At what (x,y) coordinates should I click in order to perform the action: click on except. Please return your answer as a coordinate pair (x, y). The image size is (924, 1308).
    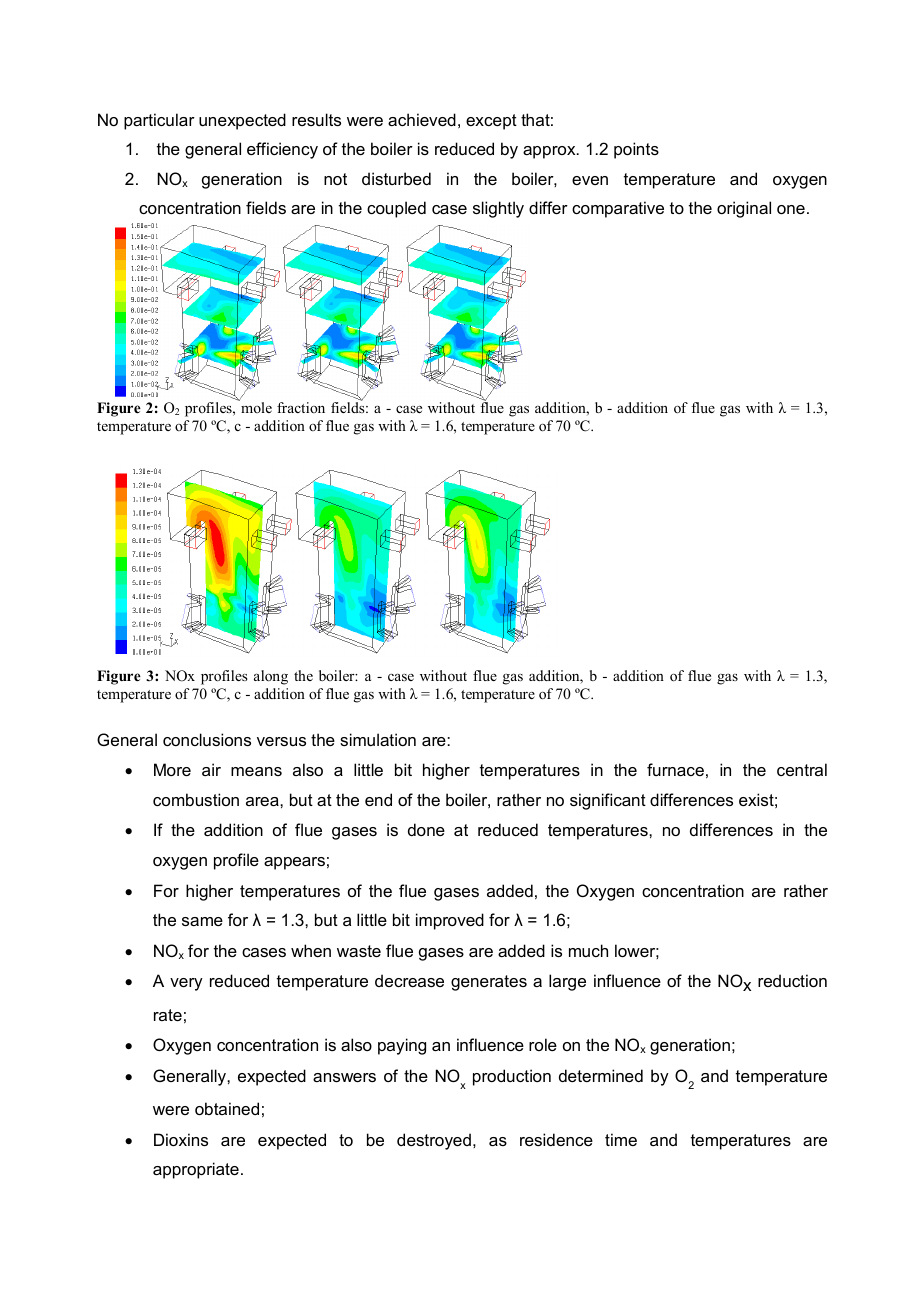
    Looking at the image, I should click on (491, 122).
